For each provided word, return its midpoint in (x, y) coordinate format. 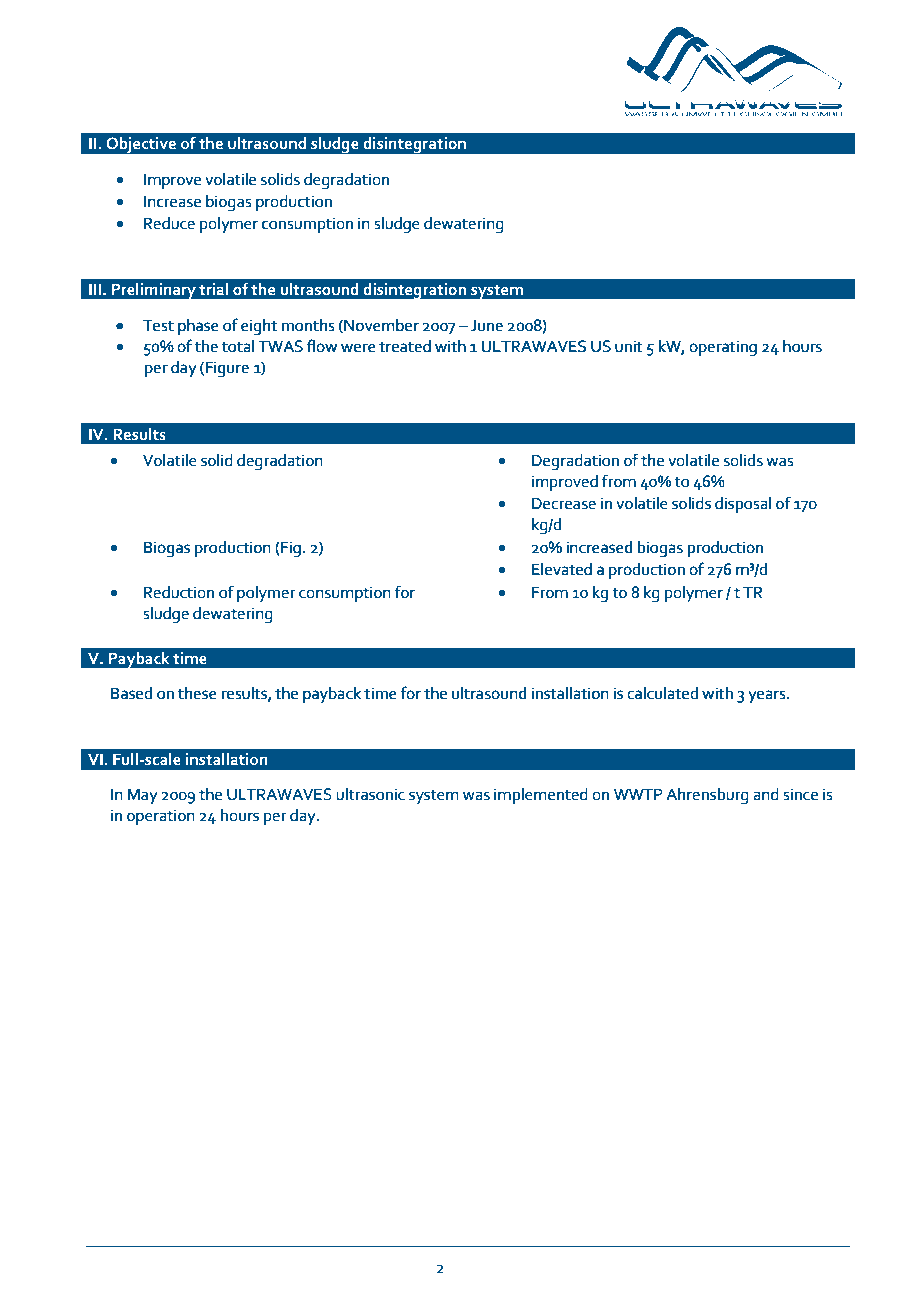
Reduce (169, 223)
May (143, 796)
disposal (743, 505)
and (765, 794)
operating (723, 348)
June (487, 325)
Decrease (564, 503)
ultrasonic (370, 794)
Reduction (179, 592)
